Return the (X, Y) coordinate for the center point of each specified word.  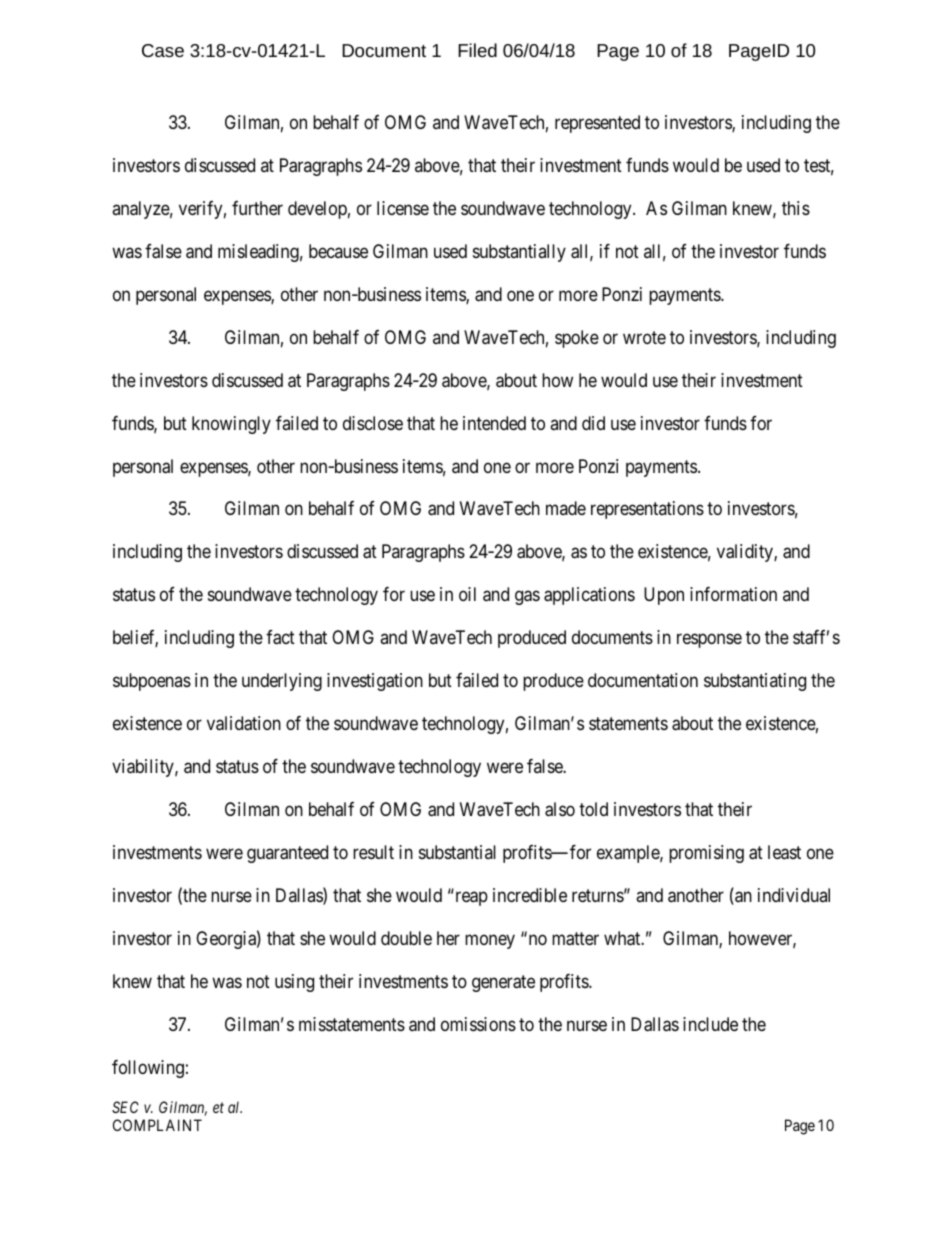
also (560, 809)
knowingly (231, 425)
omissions (478, 1024)
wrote (644, 337)
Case (163, 50)
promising (706, 854)
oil (467, 594)
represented (597, 124)
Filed (477, 50)
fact (280, 637)
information (733, 594)
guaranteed (287, 854)
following (148, 1069)
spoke (577, 339)
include (710, 1024)
